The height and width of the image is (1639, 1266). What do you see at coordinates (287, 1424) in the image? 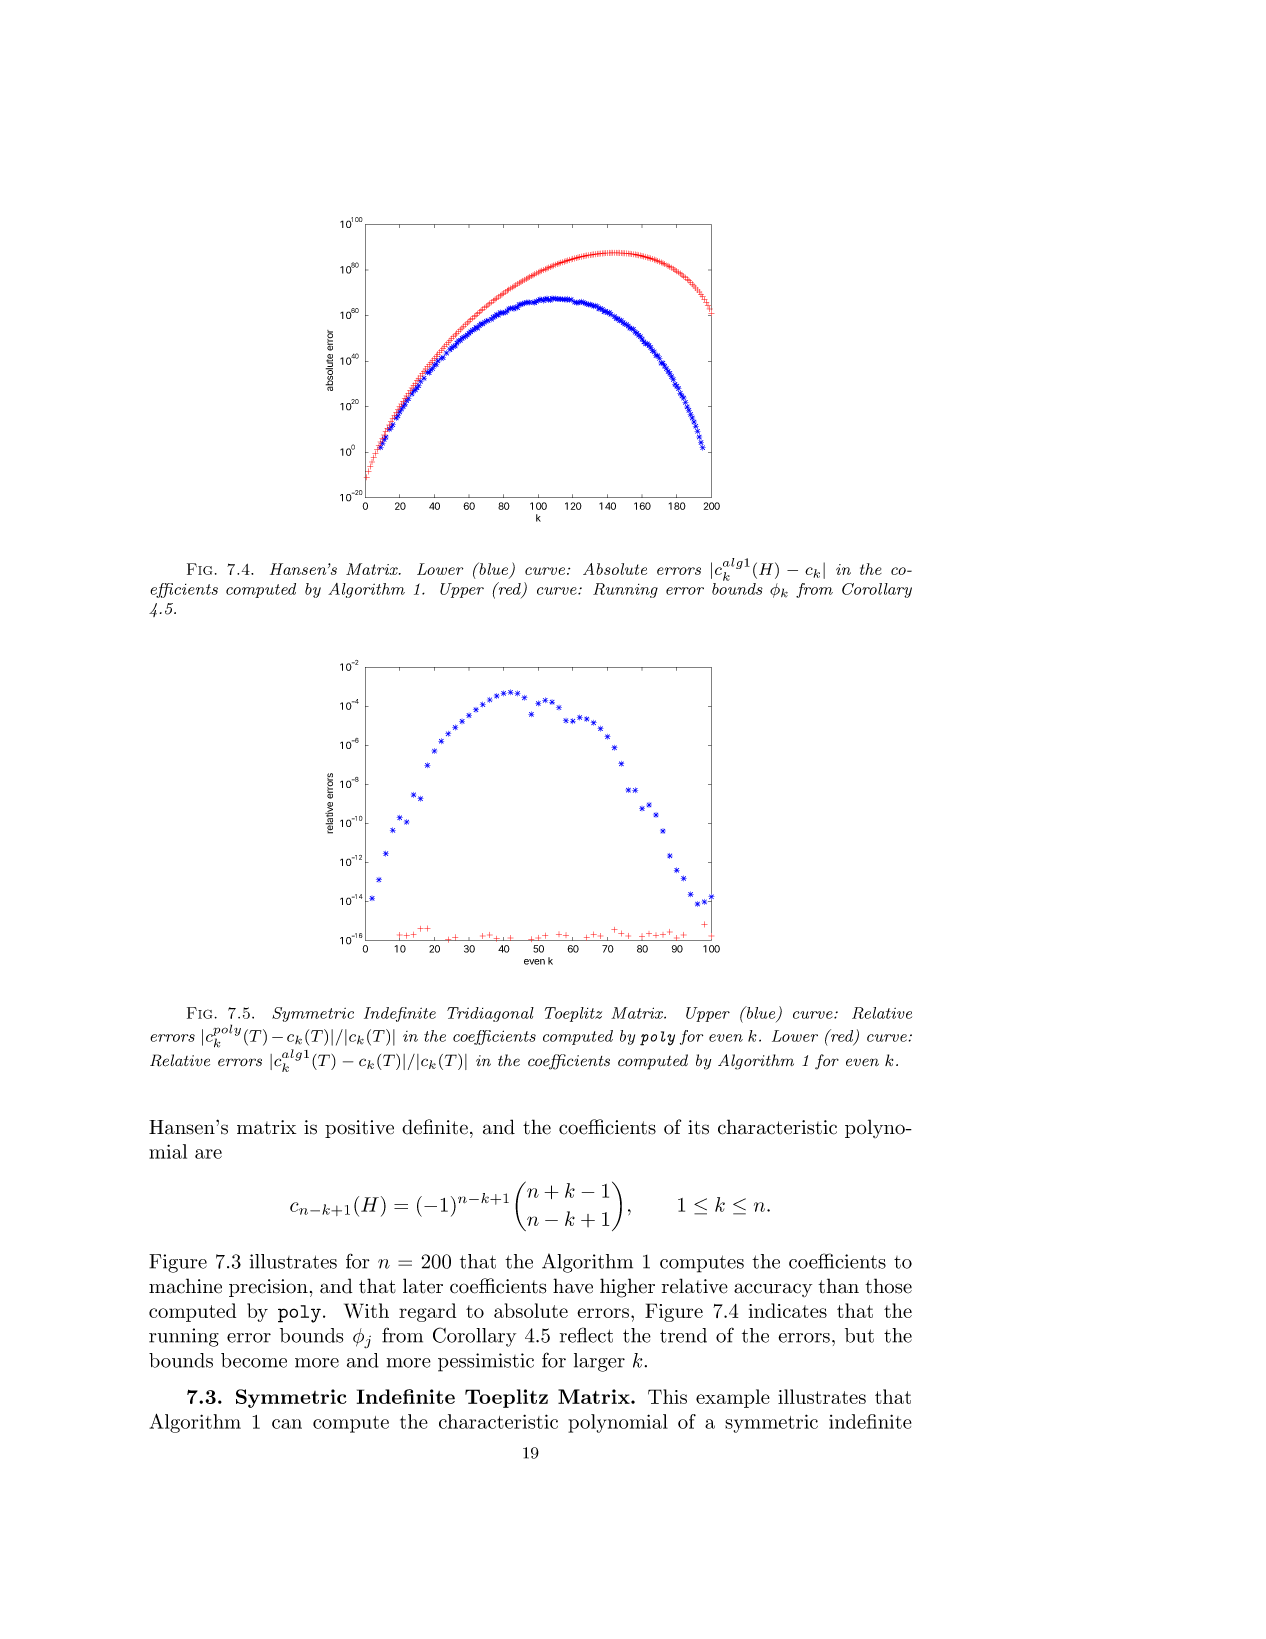
I see `can` at bounding box center [287, 1424].
